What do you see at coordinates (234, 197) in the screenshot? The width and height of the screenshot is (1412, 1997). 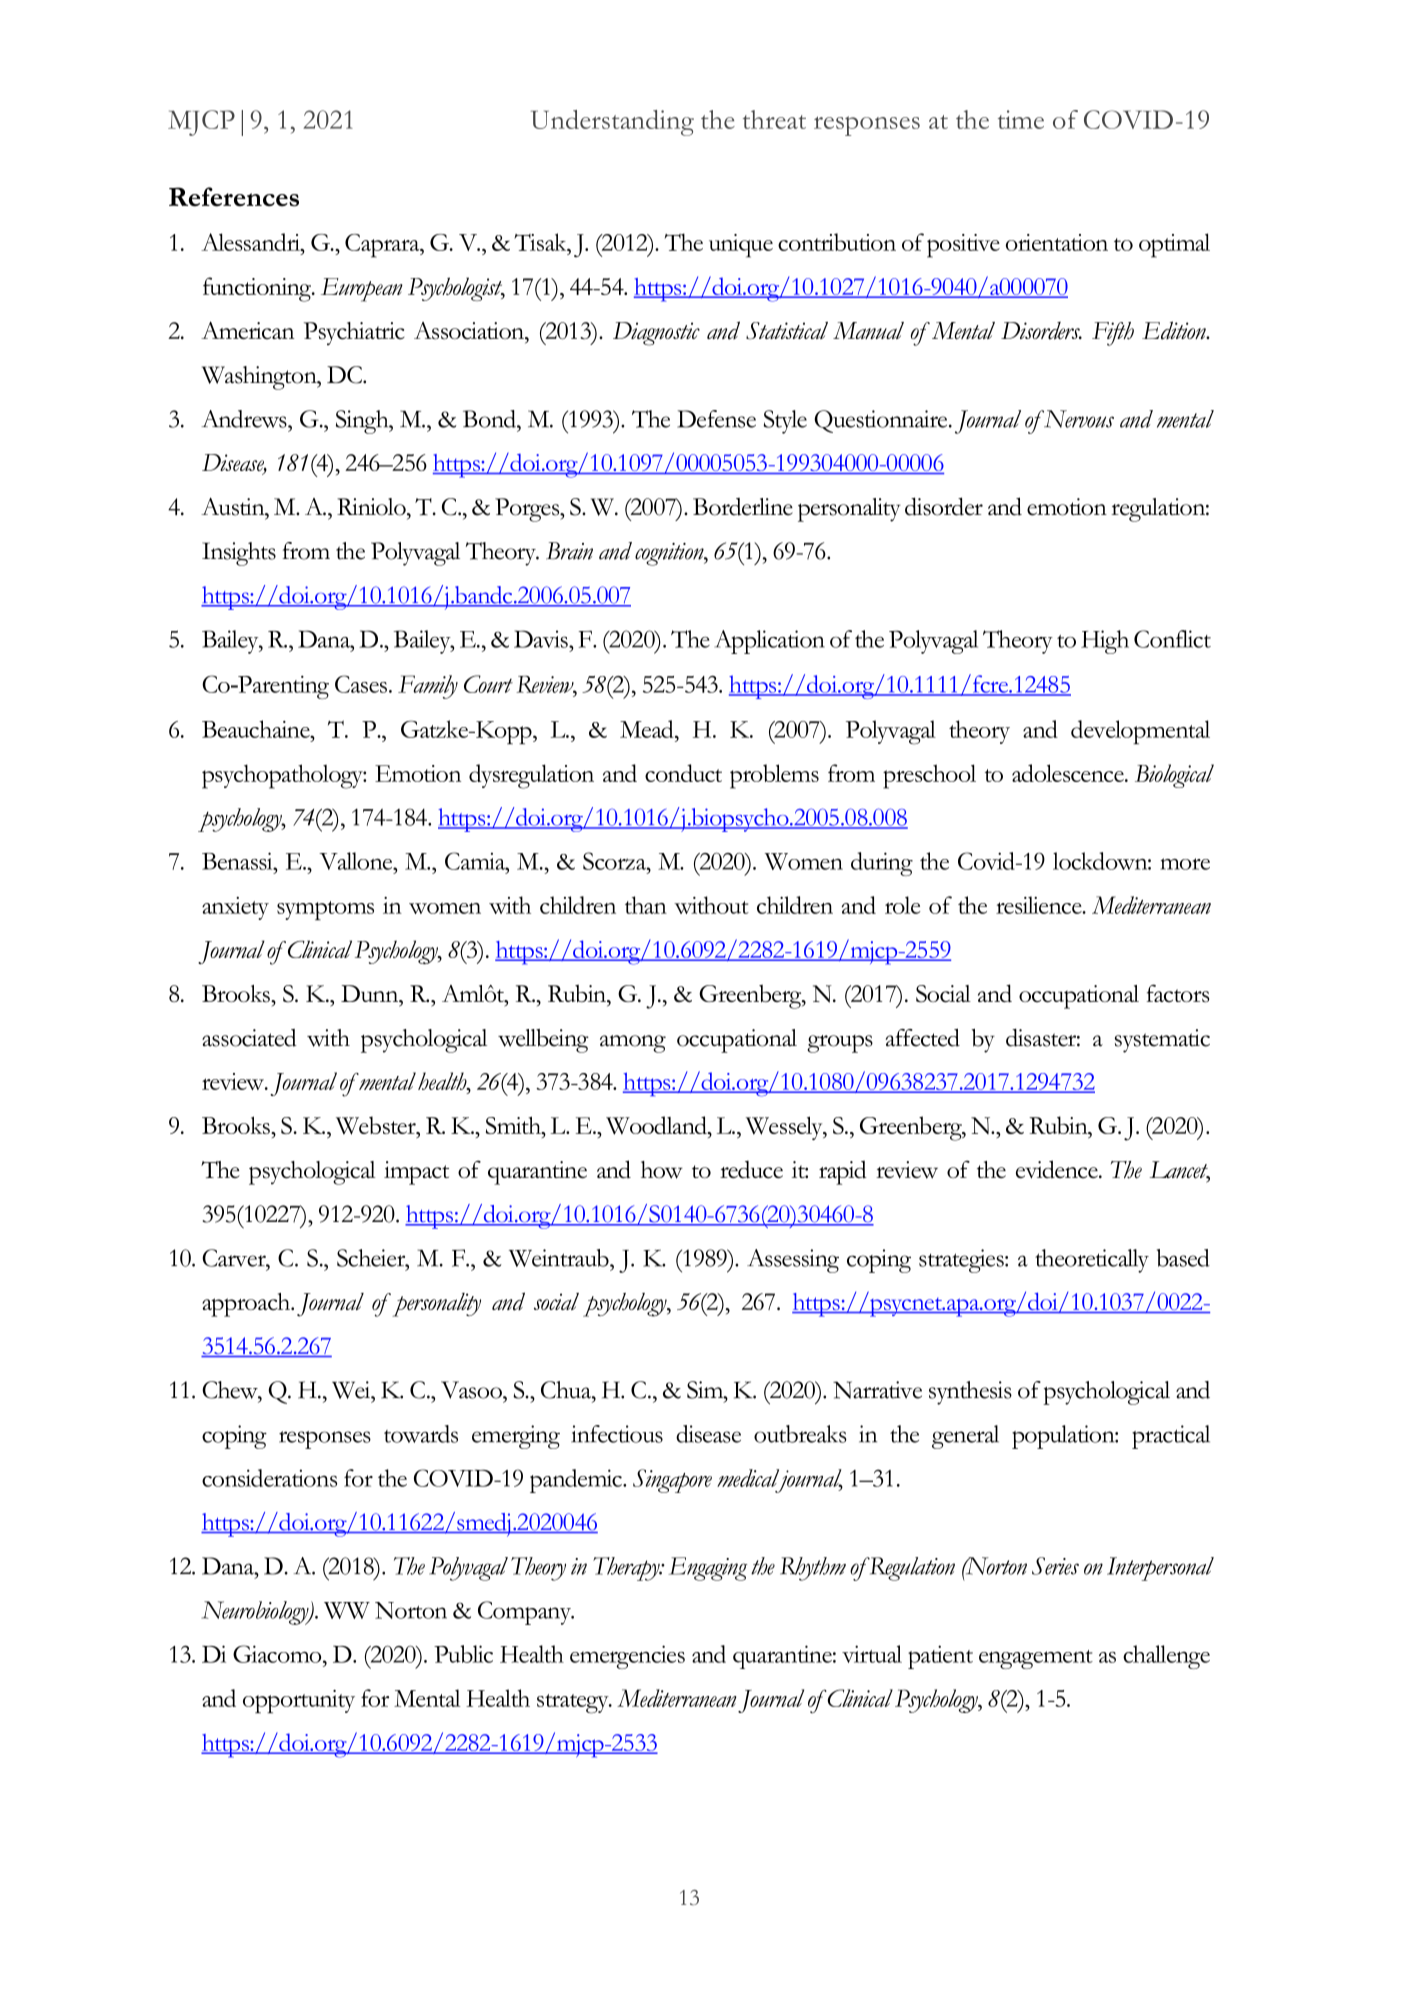 I see `References` at bounding box center [234, 197].
